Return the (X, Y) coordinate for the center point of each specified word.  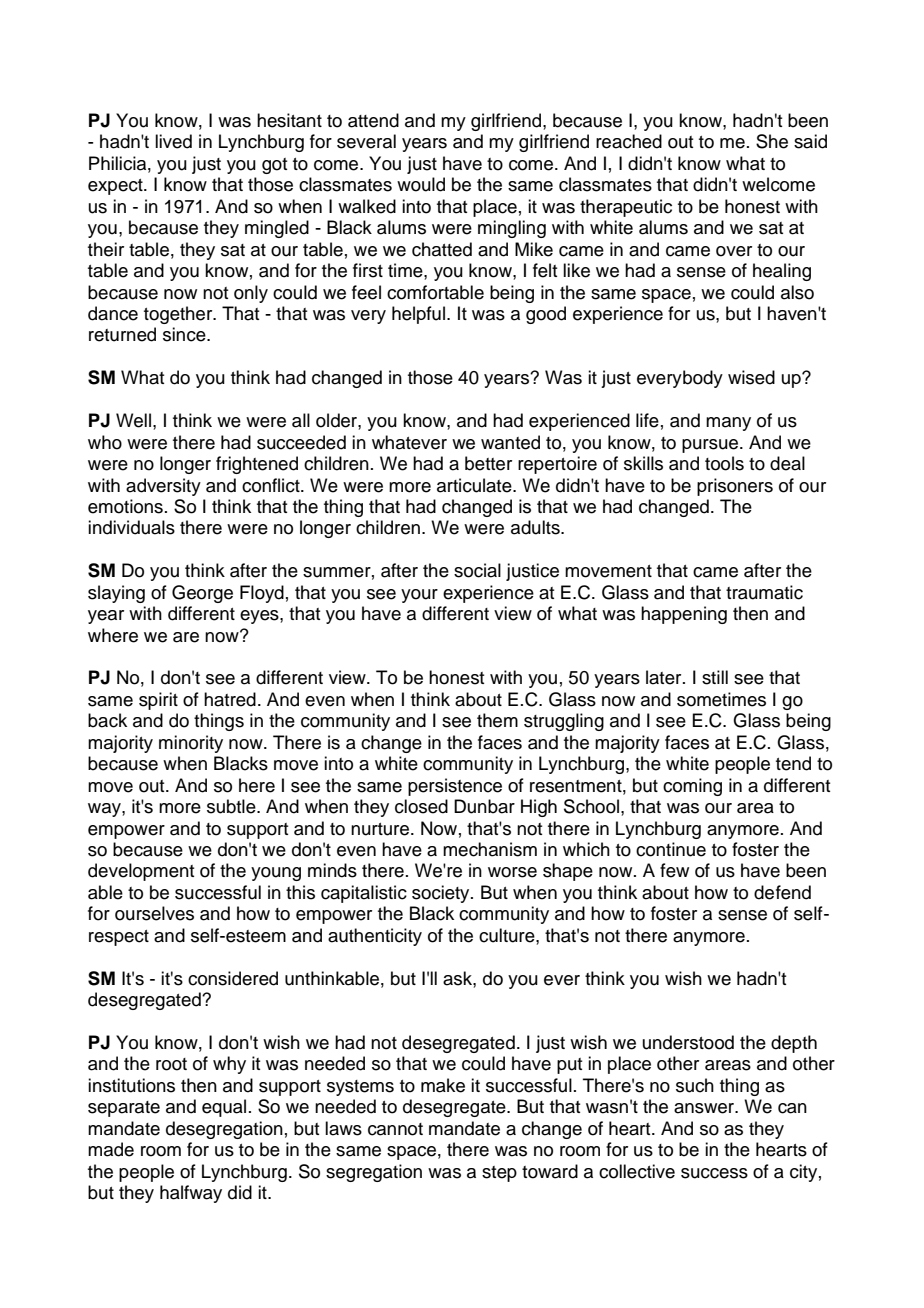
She (772, 141)
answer (705, 1108)
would (421, 184)
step (499, 1174)
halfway (191, 1194)
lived (173, 141)
